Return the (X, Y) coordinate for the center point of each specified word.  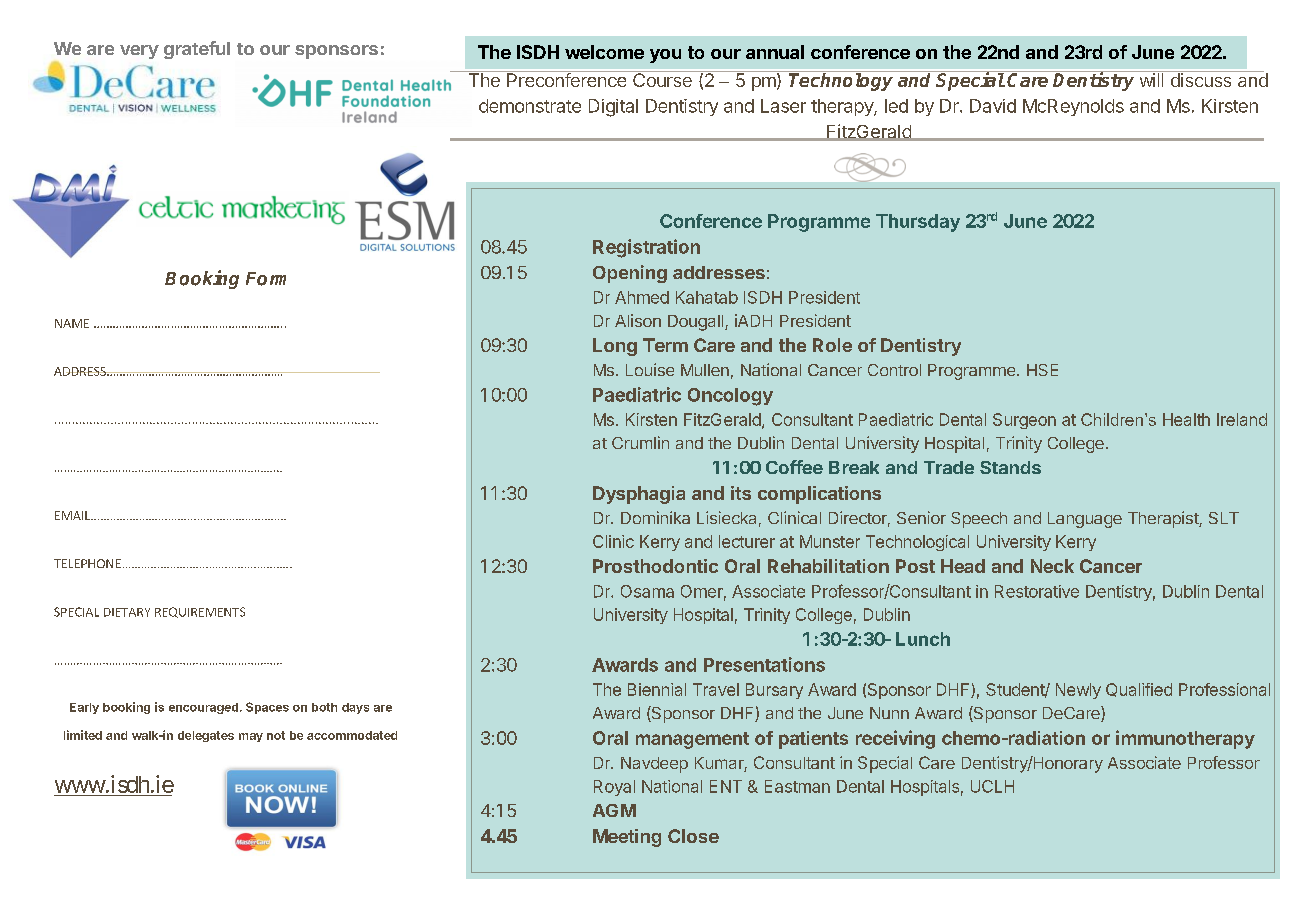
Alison (638, 320)
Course (662, 79)
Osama (647, 591)
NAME (72, 323)
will (1151, 79)
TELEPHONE (87, 563)
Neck (1052, 566)
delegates (206, 736)
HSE (1042, 370)
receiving (895, 739)
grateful (197, 50)
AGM (614, 810)
